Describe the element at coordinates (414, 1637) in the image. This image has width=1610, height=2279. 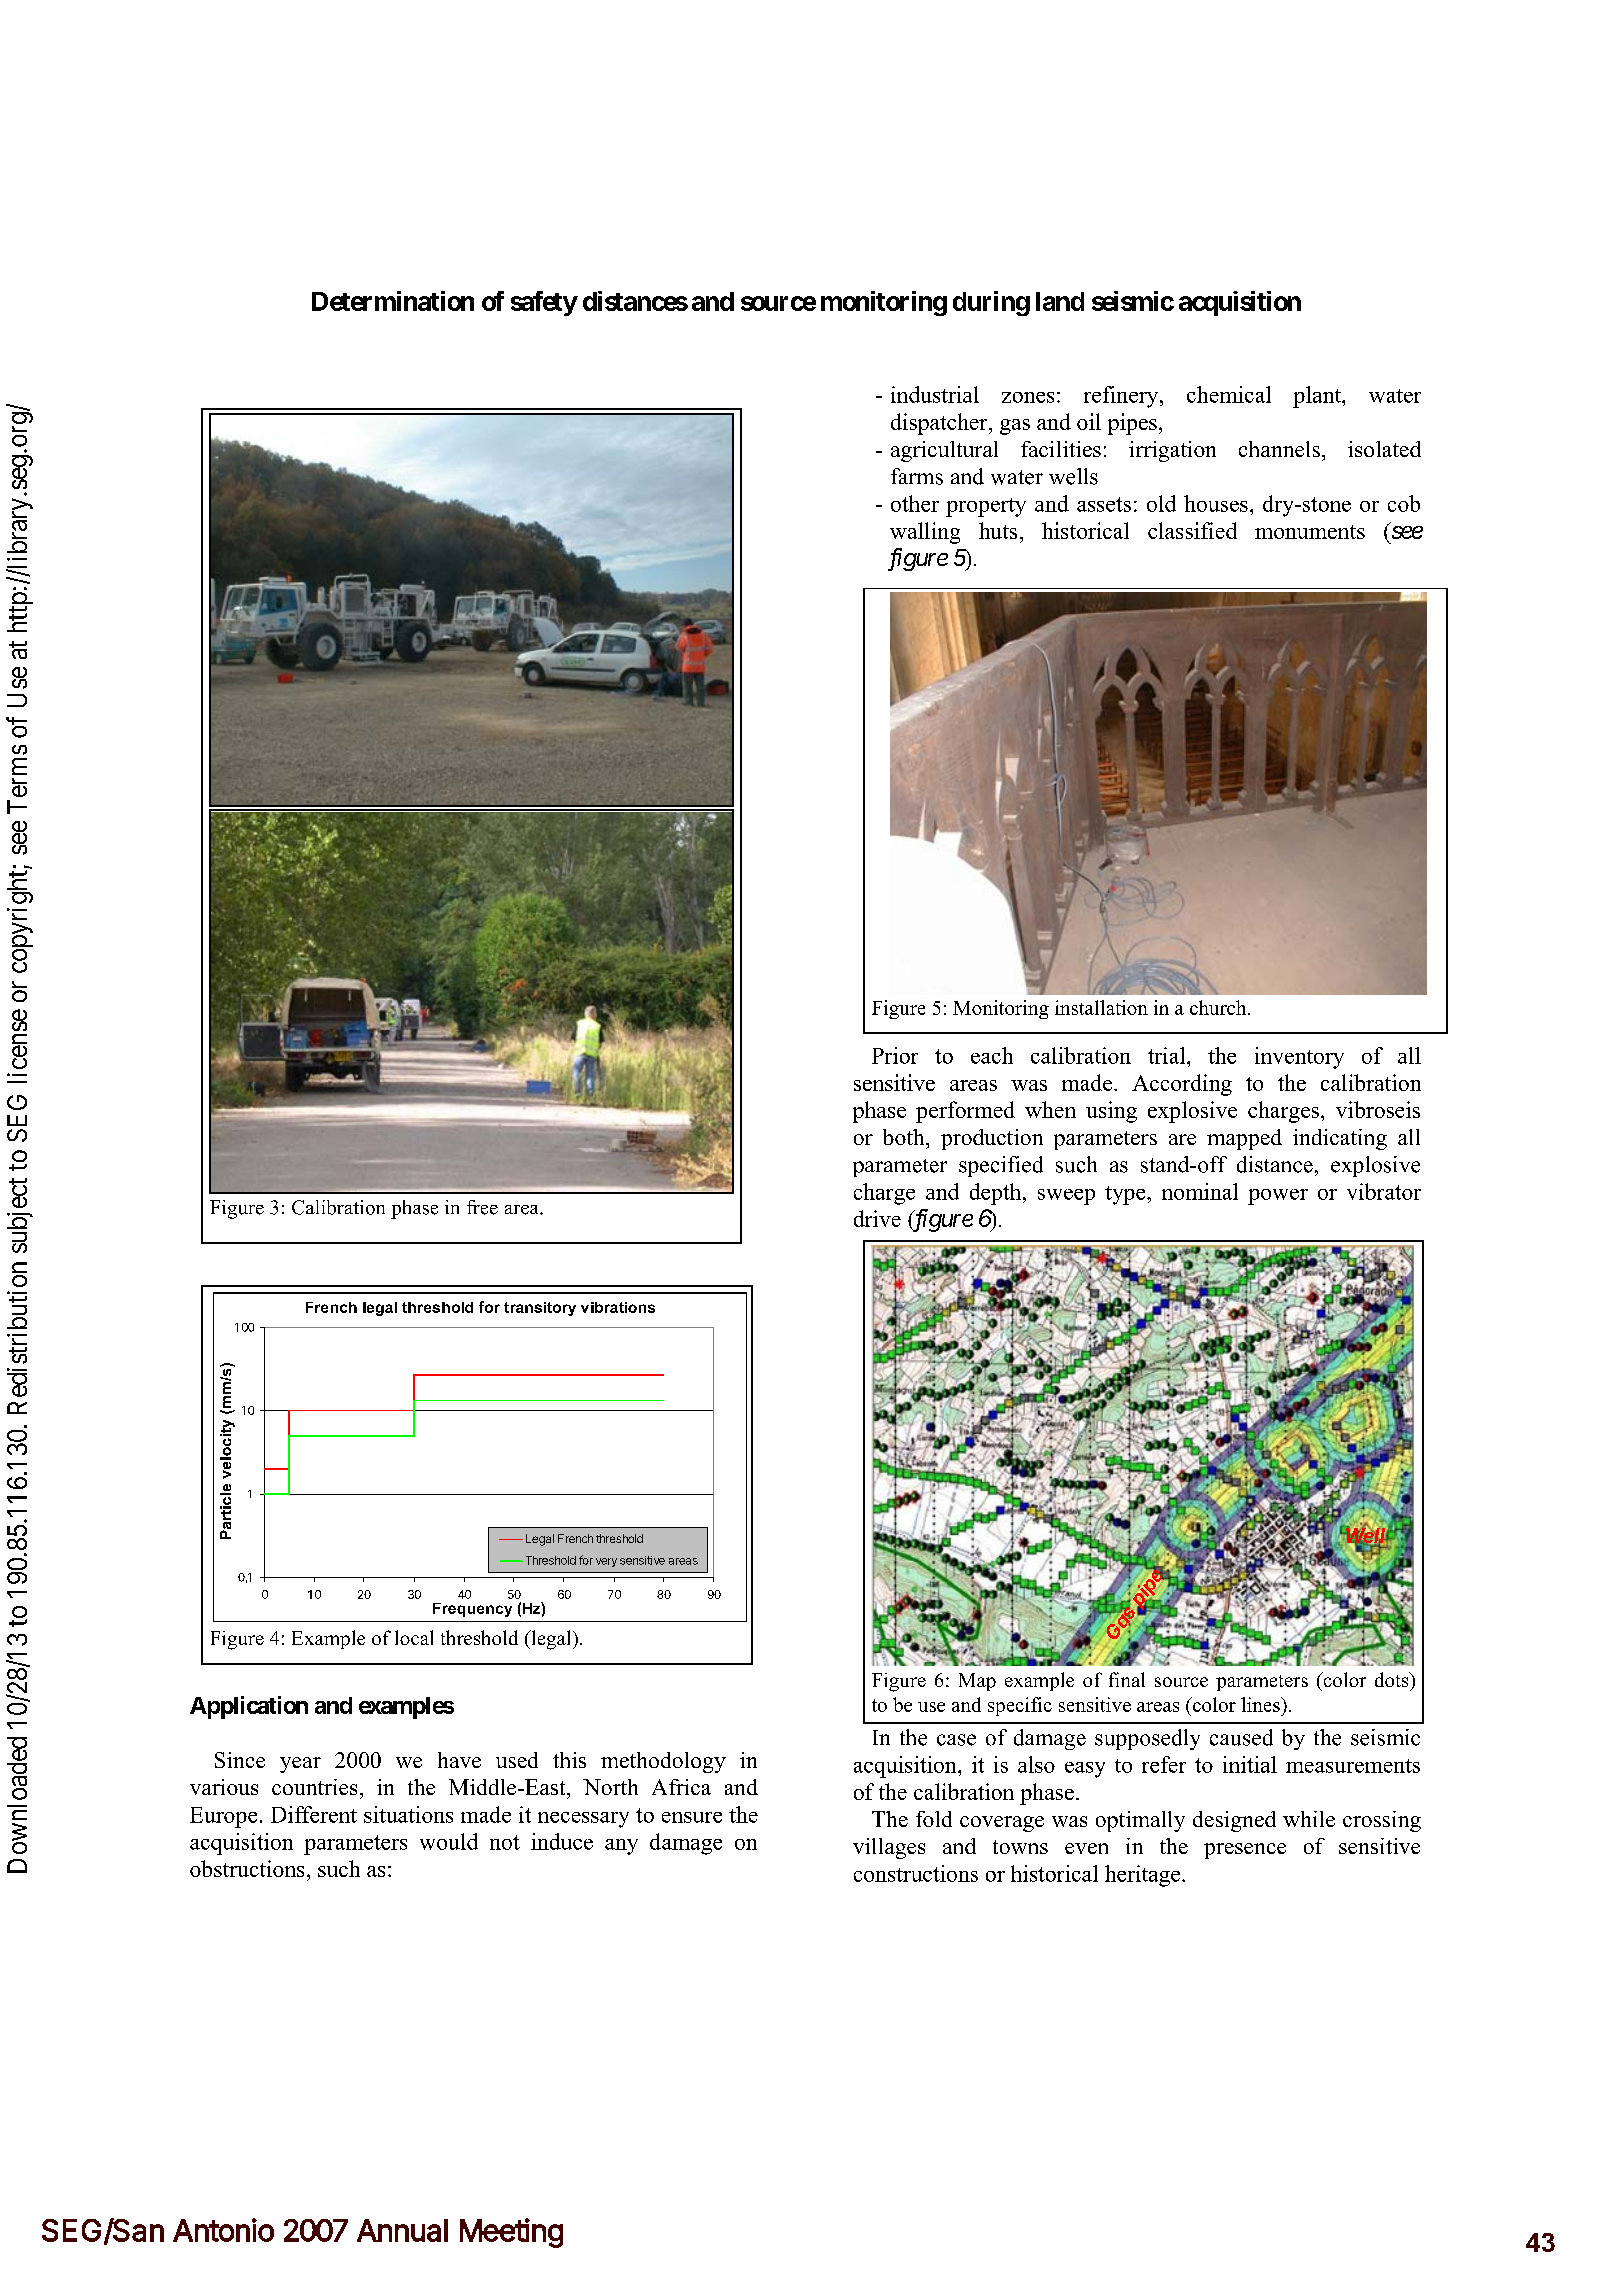
I see `local` at that location.
